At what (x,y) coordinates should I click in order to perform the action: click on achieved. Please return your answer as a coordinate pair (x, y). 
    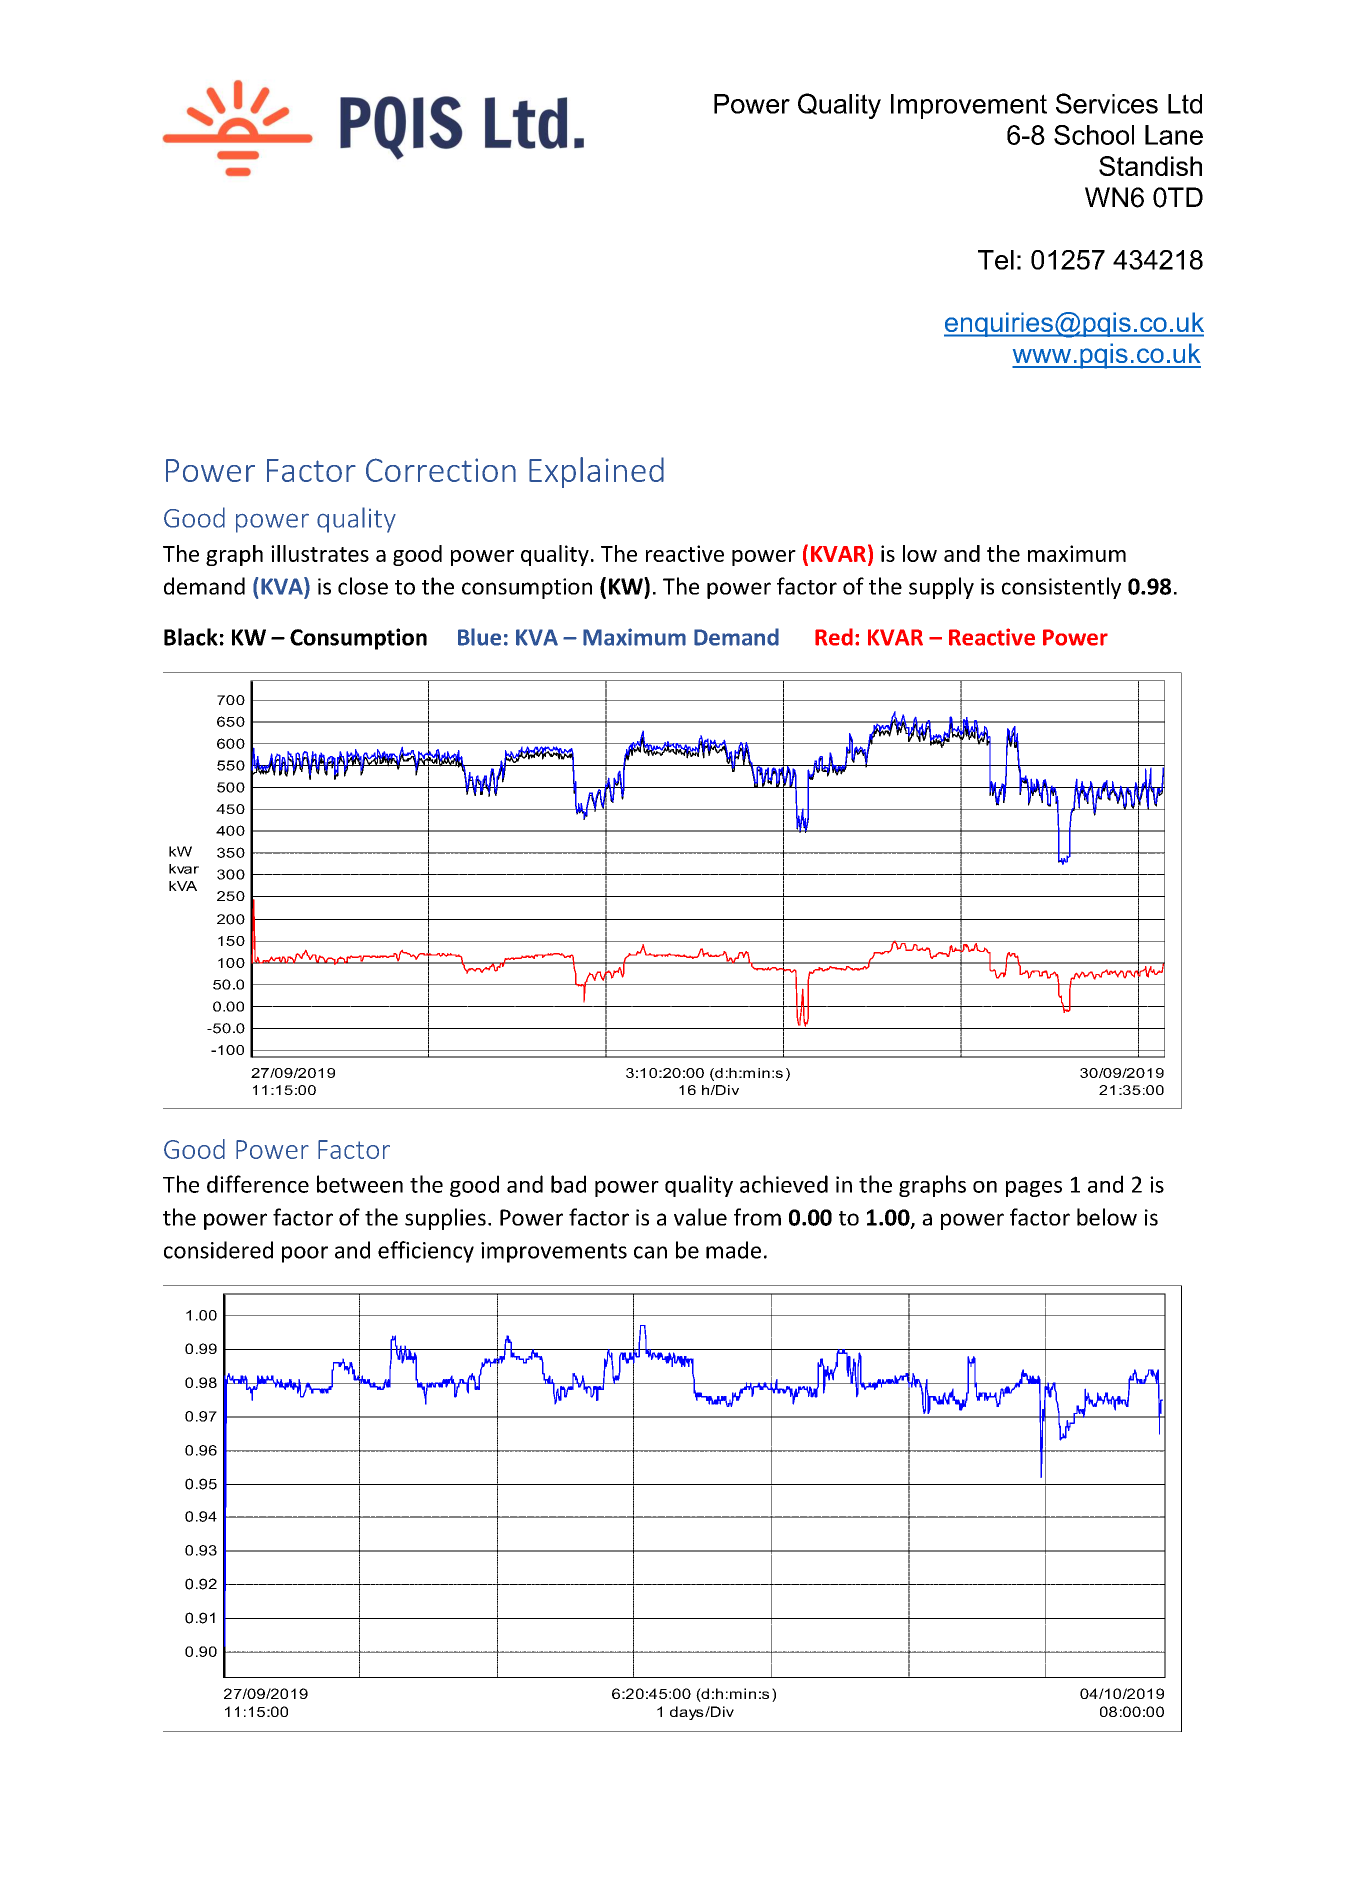
    Looking at the image, I should click on (784, 1184).
